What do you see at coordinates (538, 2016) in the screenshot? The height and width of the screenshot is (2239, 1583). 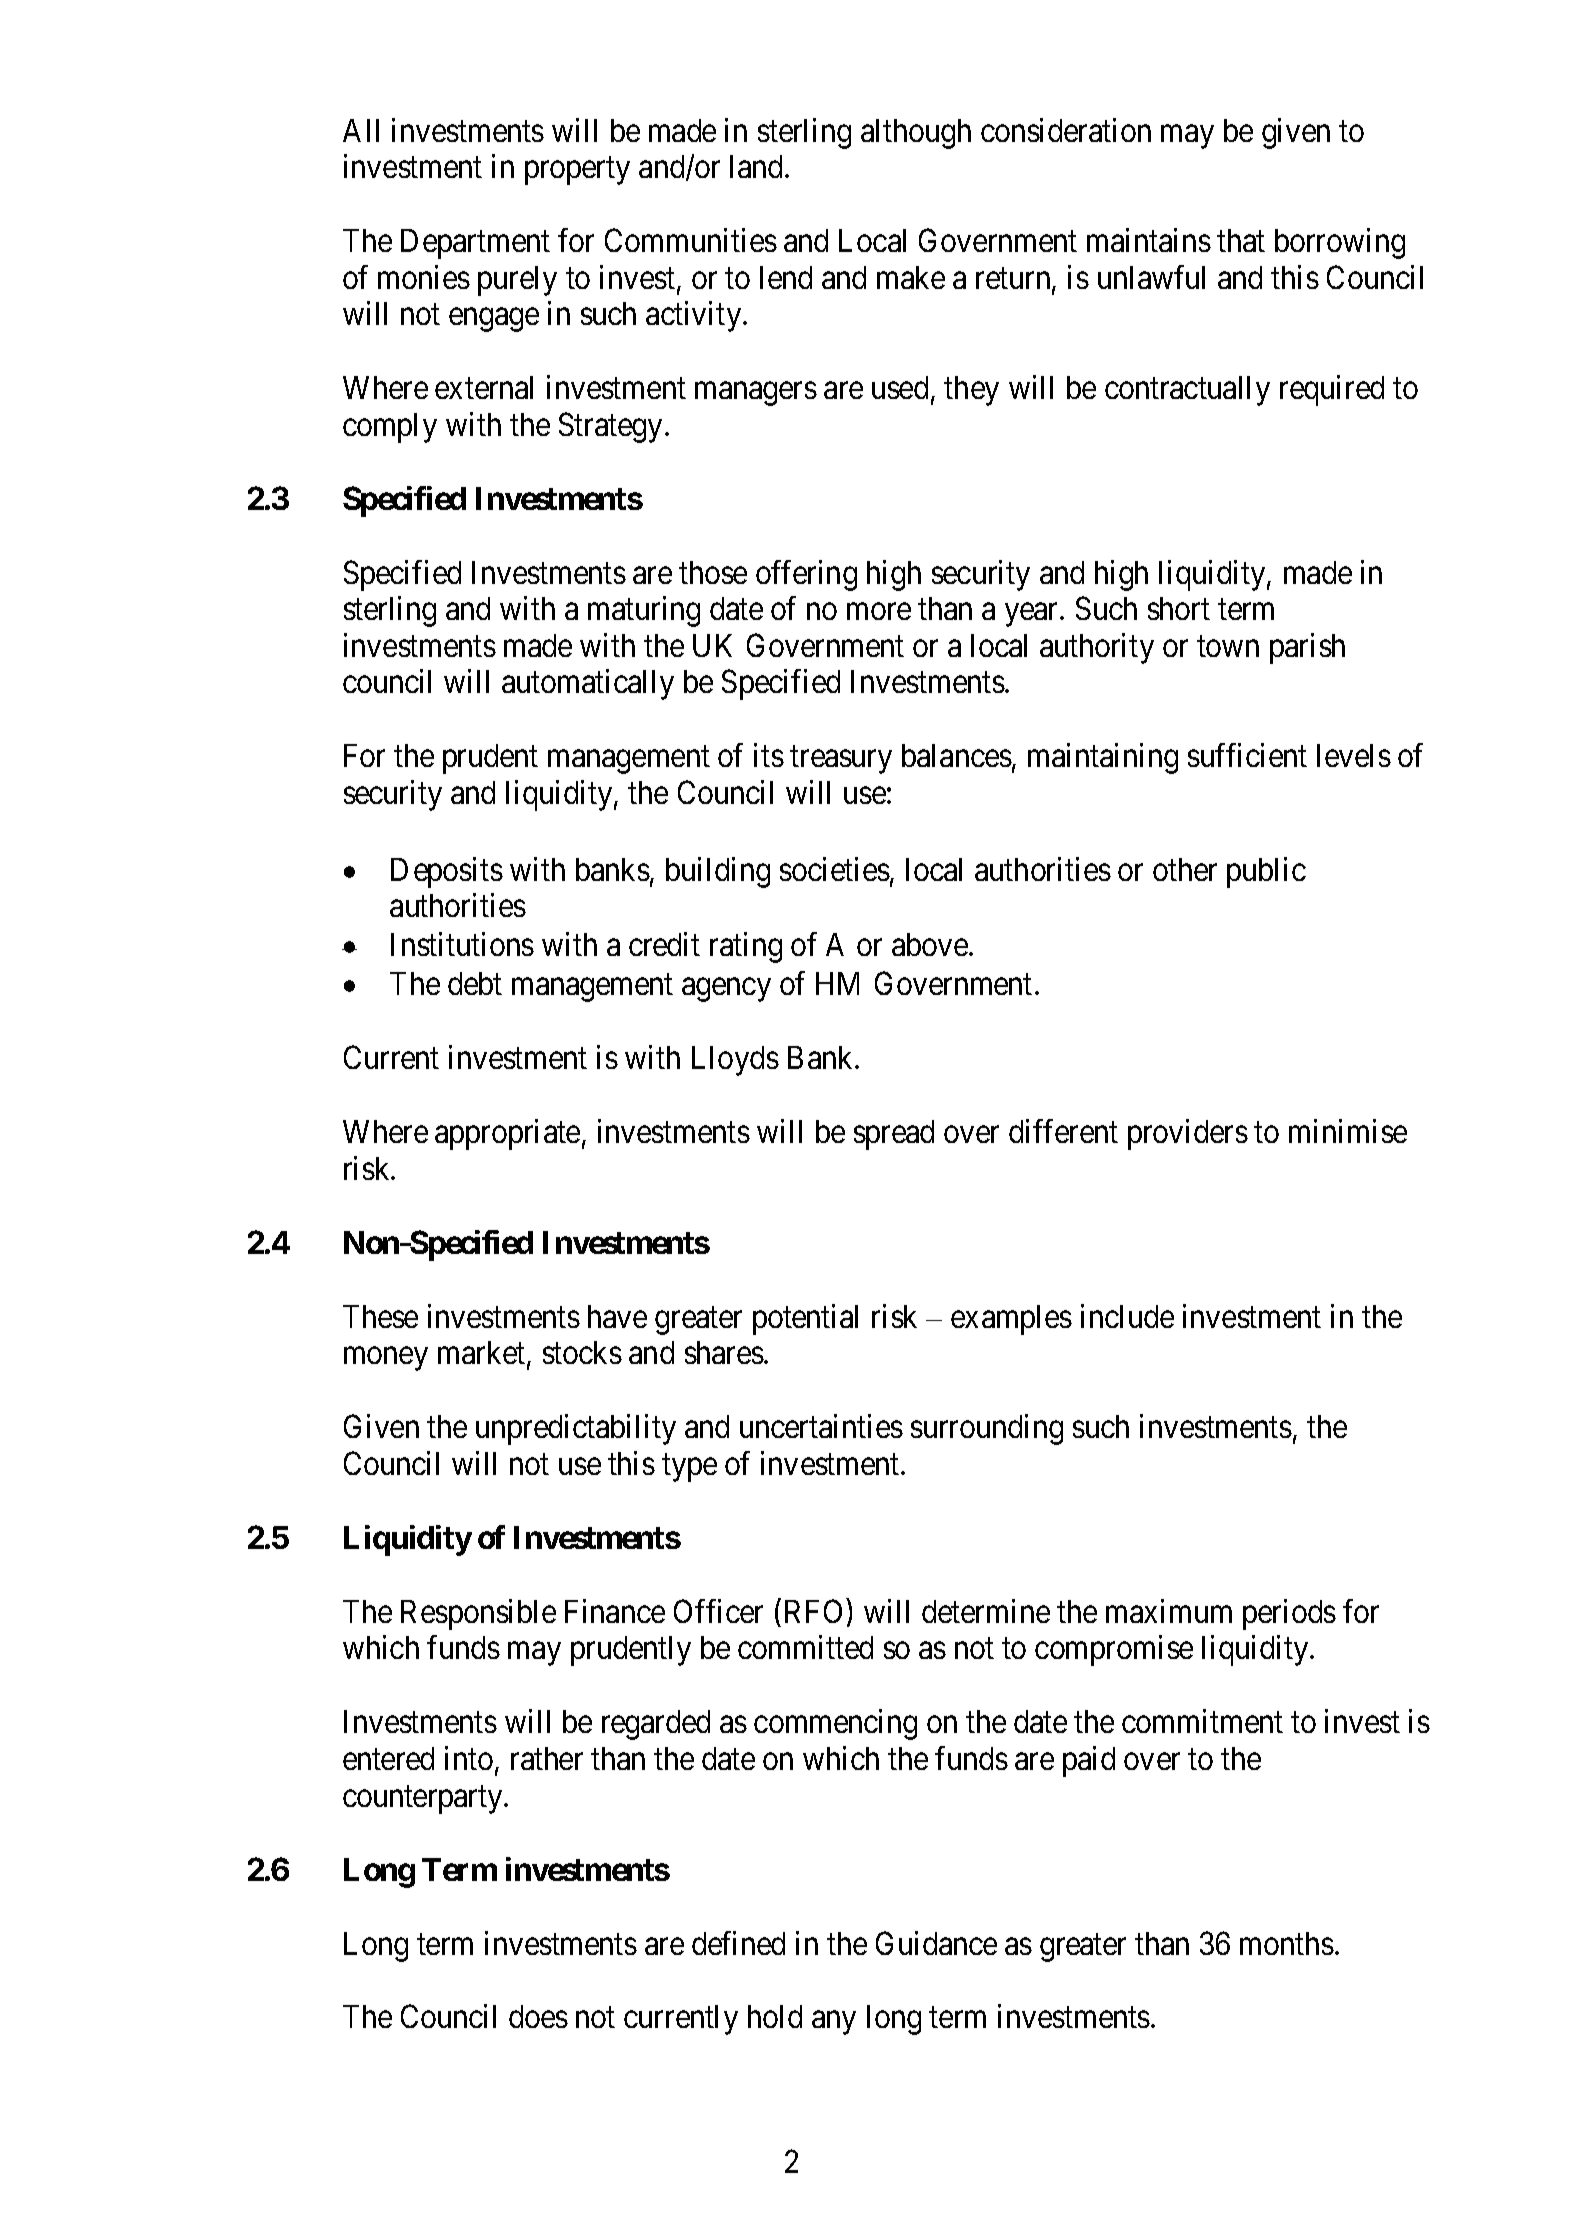 I see `does` at bounding box center [538, 2016].
